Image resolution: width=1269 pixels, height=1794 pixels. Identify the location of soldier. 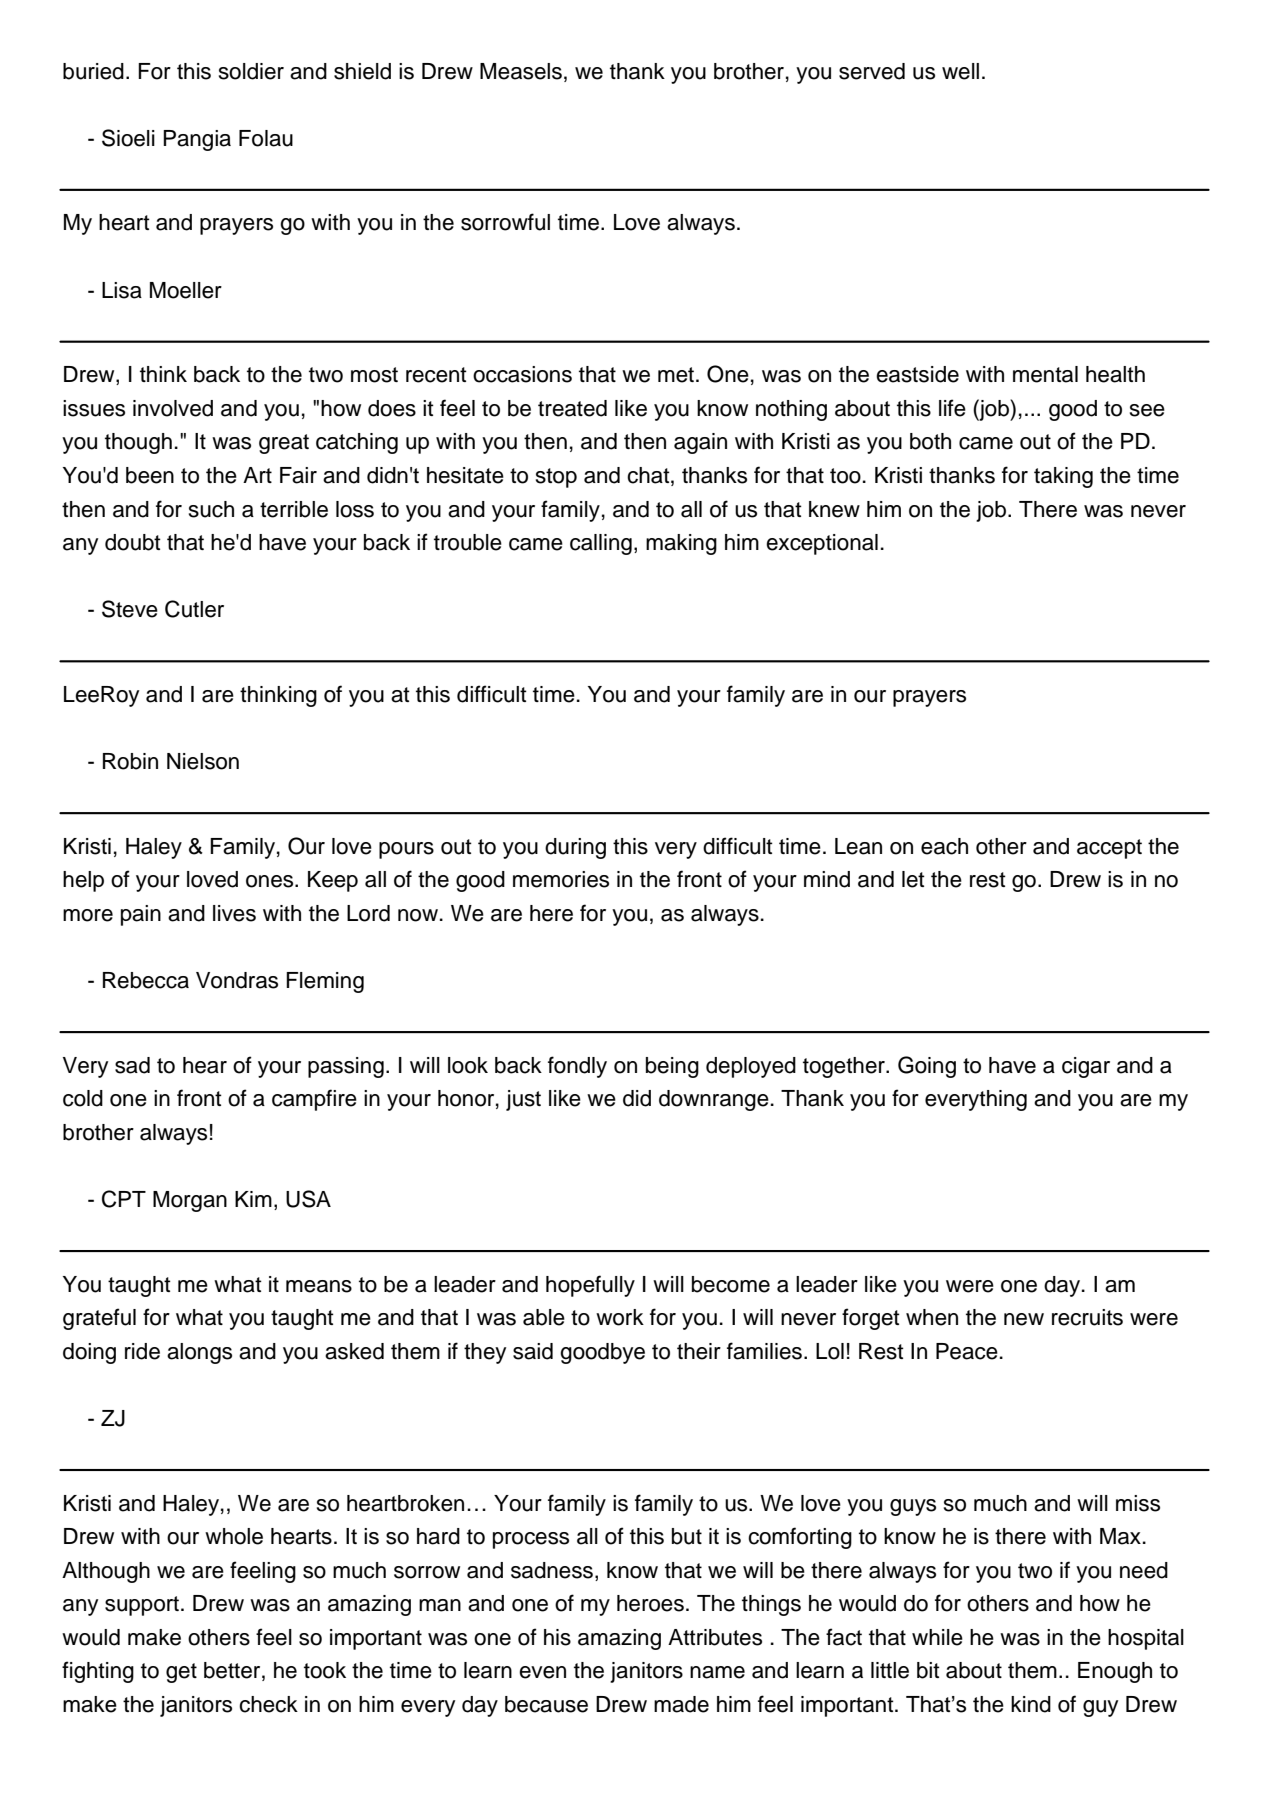
(251, 71).
